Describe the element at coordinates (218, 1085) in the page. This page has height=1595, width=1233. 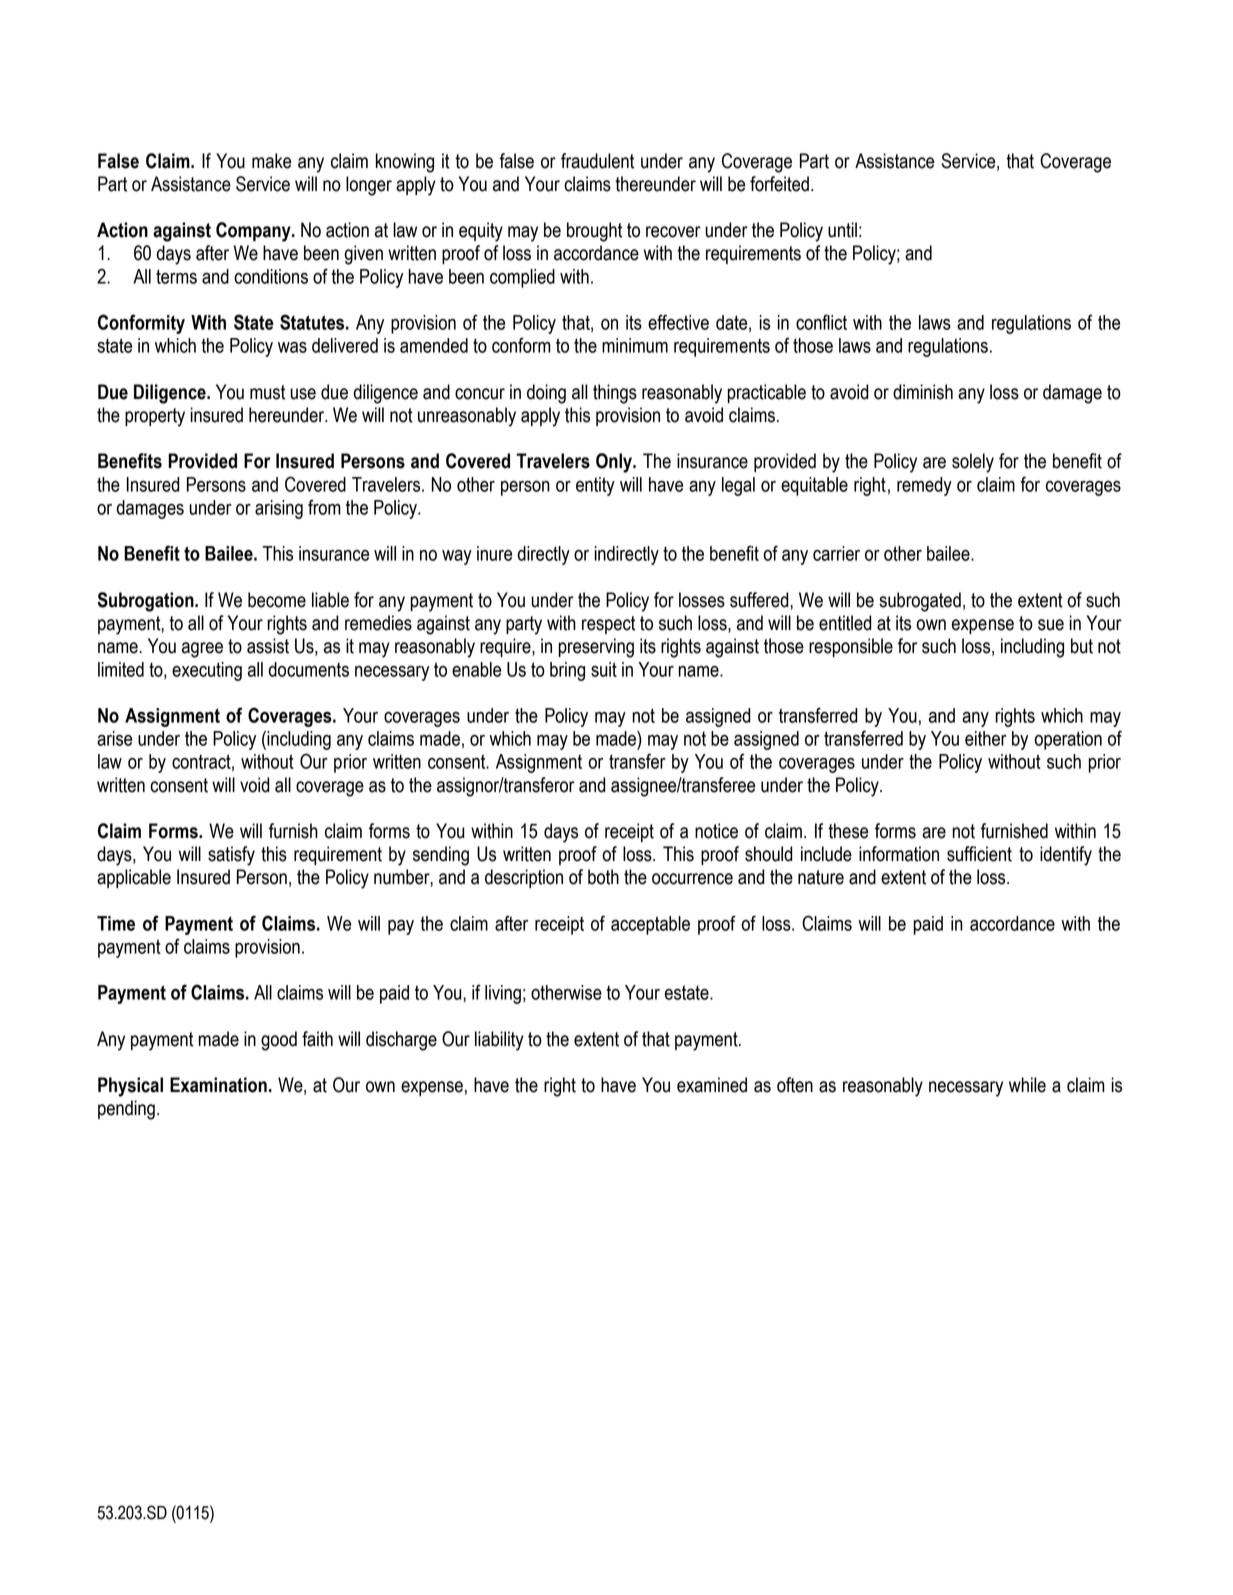
I see `Examination` at that location.
